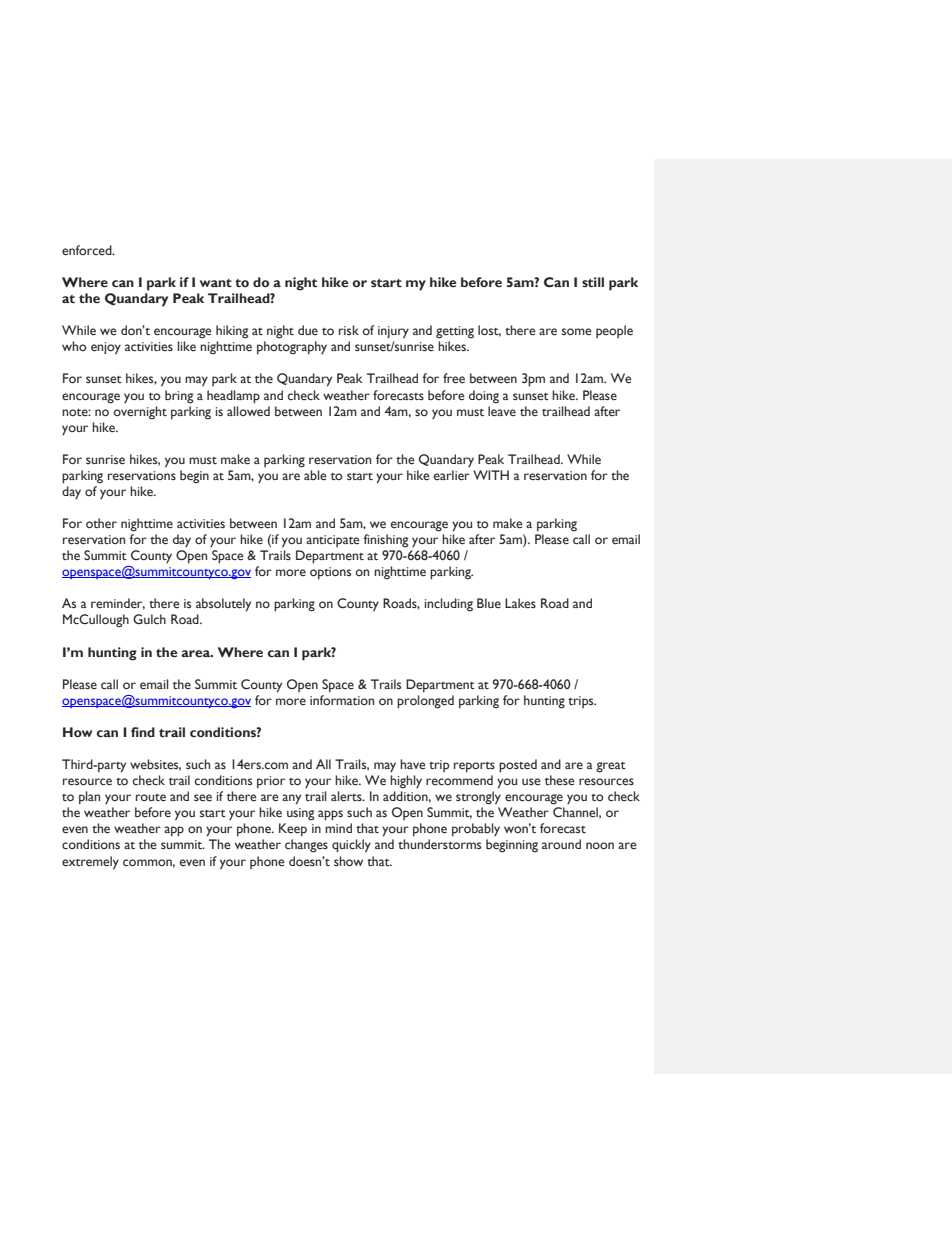  I want to click on photography, so click(292, 348).
